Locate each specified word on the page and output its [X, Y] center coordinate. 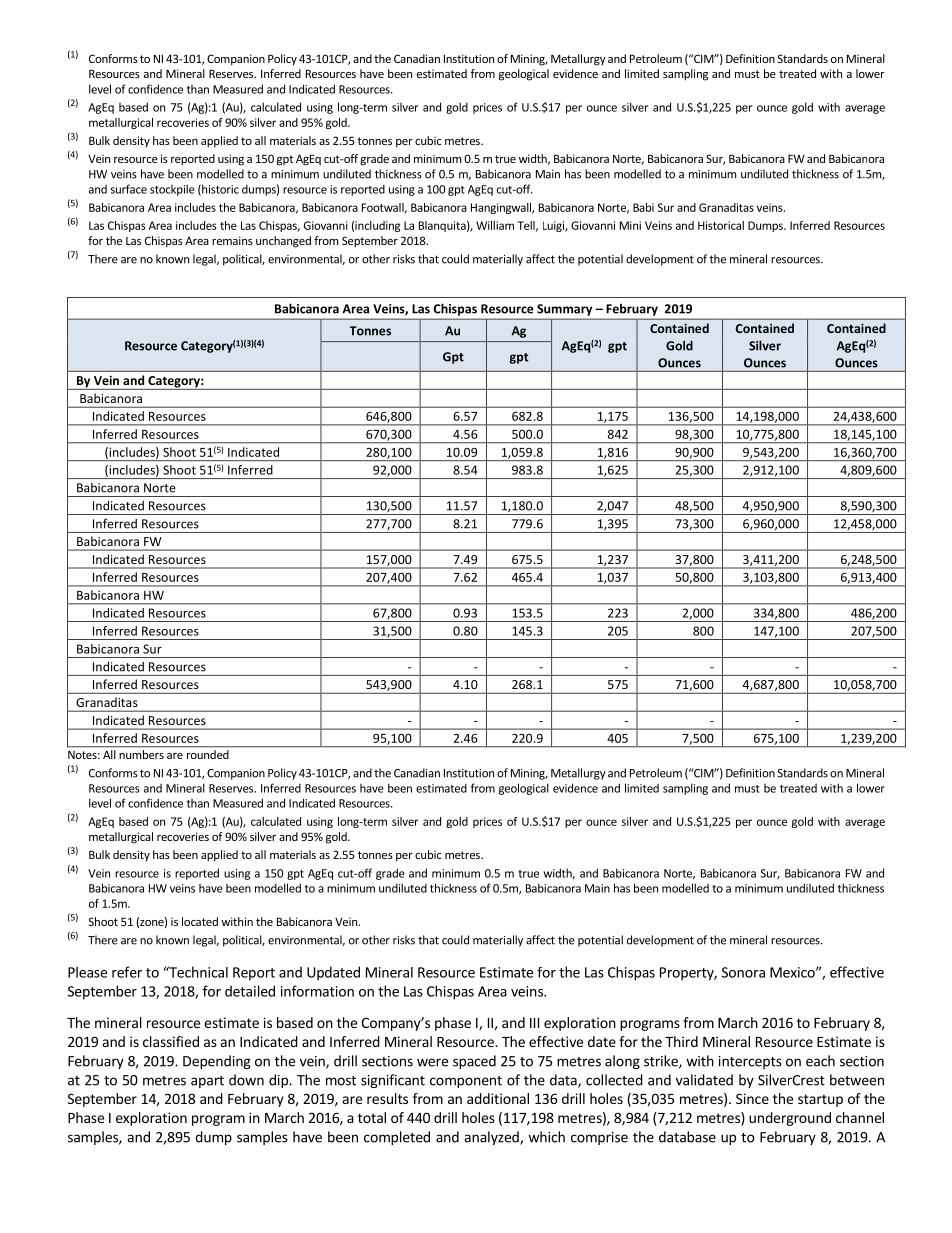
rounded [208, 754]
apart [207, 1082]
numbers [142, 754]
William [495, 225]
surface [129, 189]
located [200, 921]
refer [127, 972]
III [534, 1023]
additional [498, 1098]
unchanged [283, 242]
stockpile [172, 190]
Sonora [743, 972]
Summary [564, 310]
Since [752, 1098]
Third [681, 1041]
